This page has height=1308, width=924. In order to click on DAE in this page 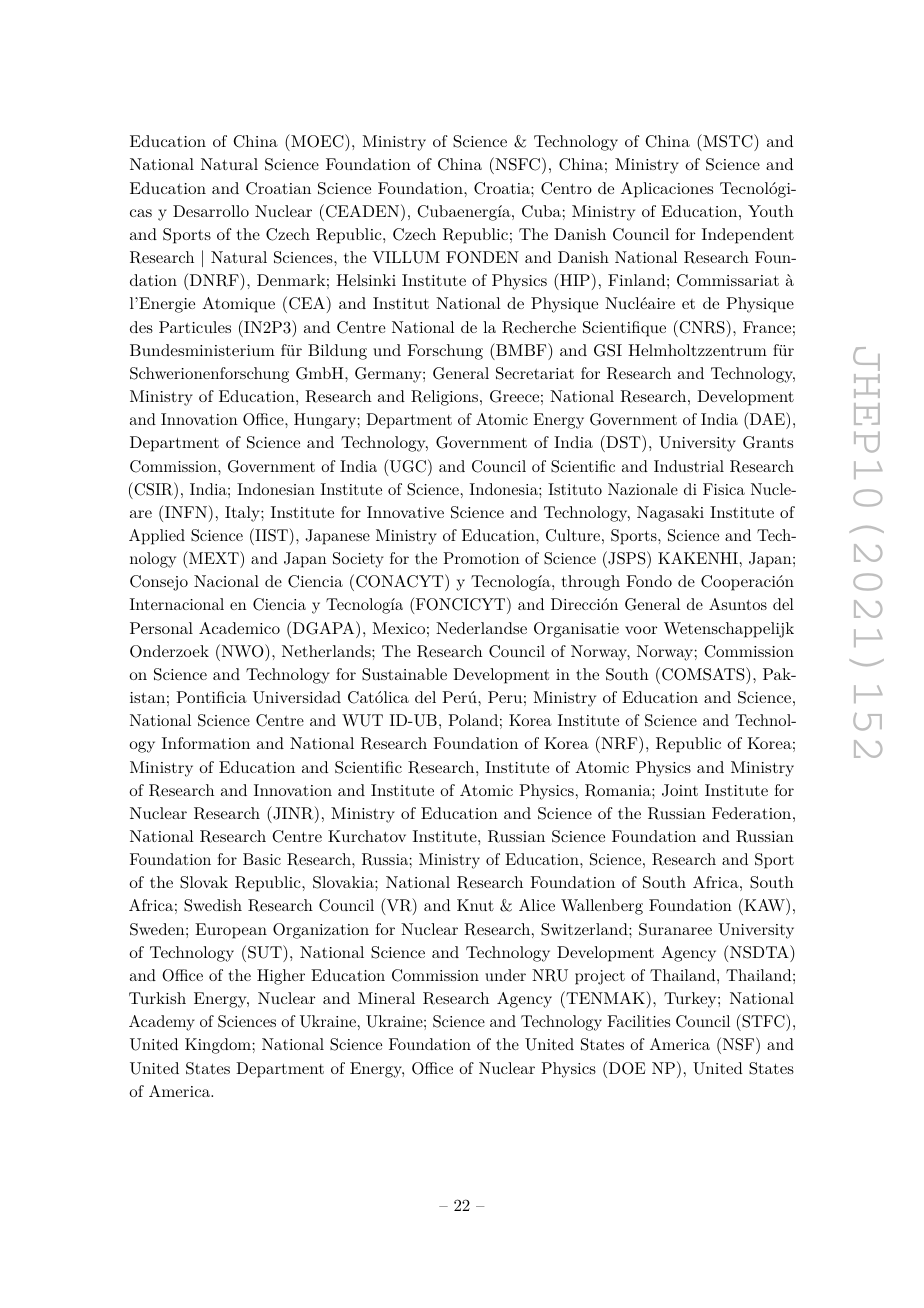, I will do `click(767, 418)`.
